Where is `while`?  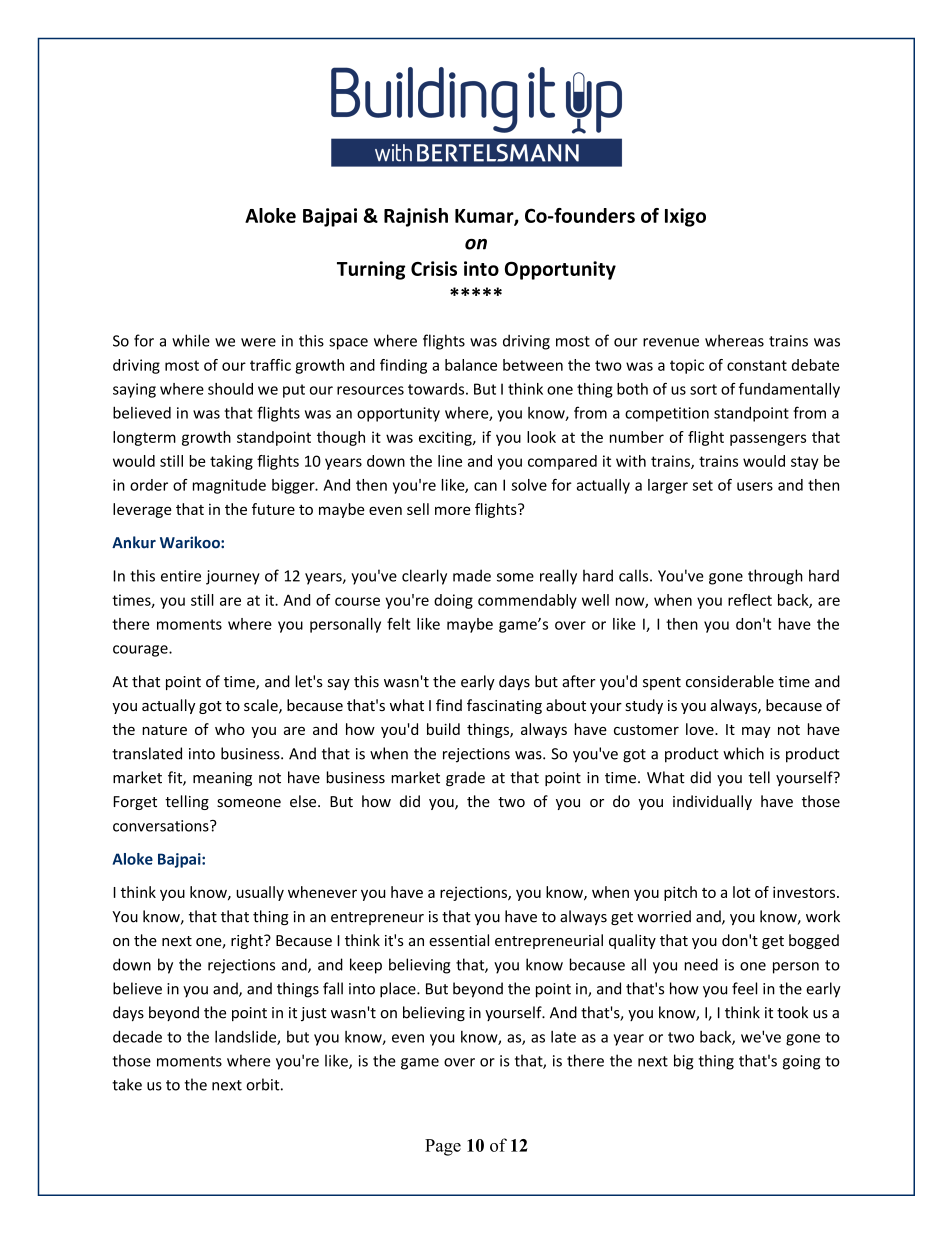 while is located at coordinates (191, 340).
